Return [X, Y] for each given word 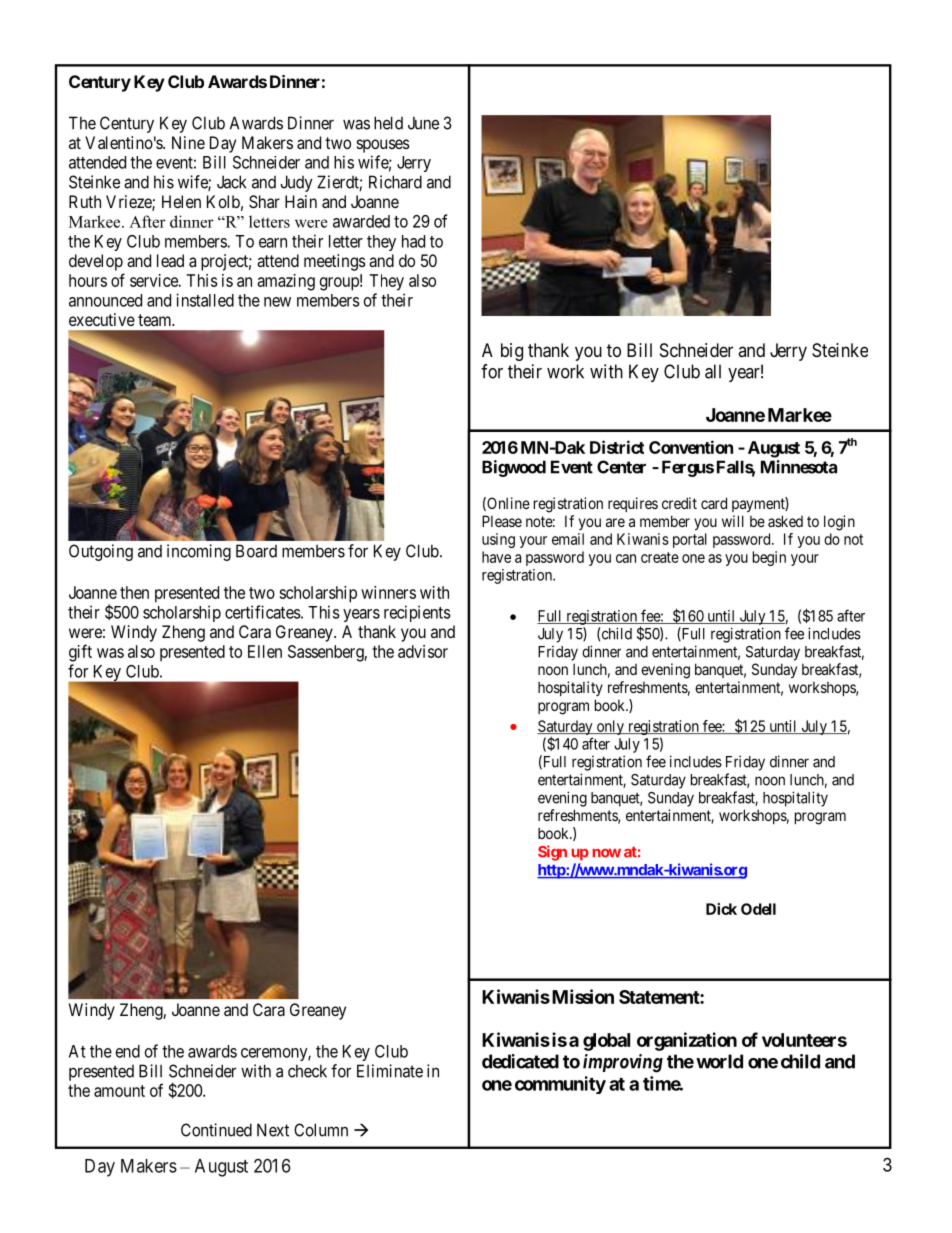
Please [502, 521]
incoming [199, 552]
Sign [552, 853]
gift [80, 653]
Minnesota [799, 467]
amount [119, 1091]
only [610, 727]
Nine [188, 142]
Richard [395, 182]
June [423, 123]
